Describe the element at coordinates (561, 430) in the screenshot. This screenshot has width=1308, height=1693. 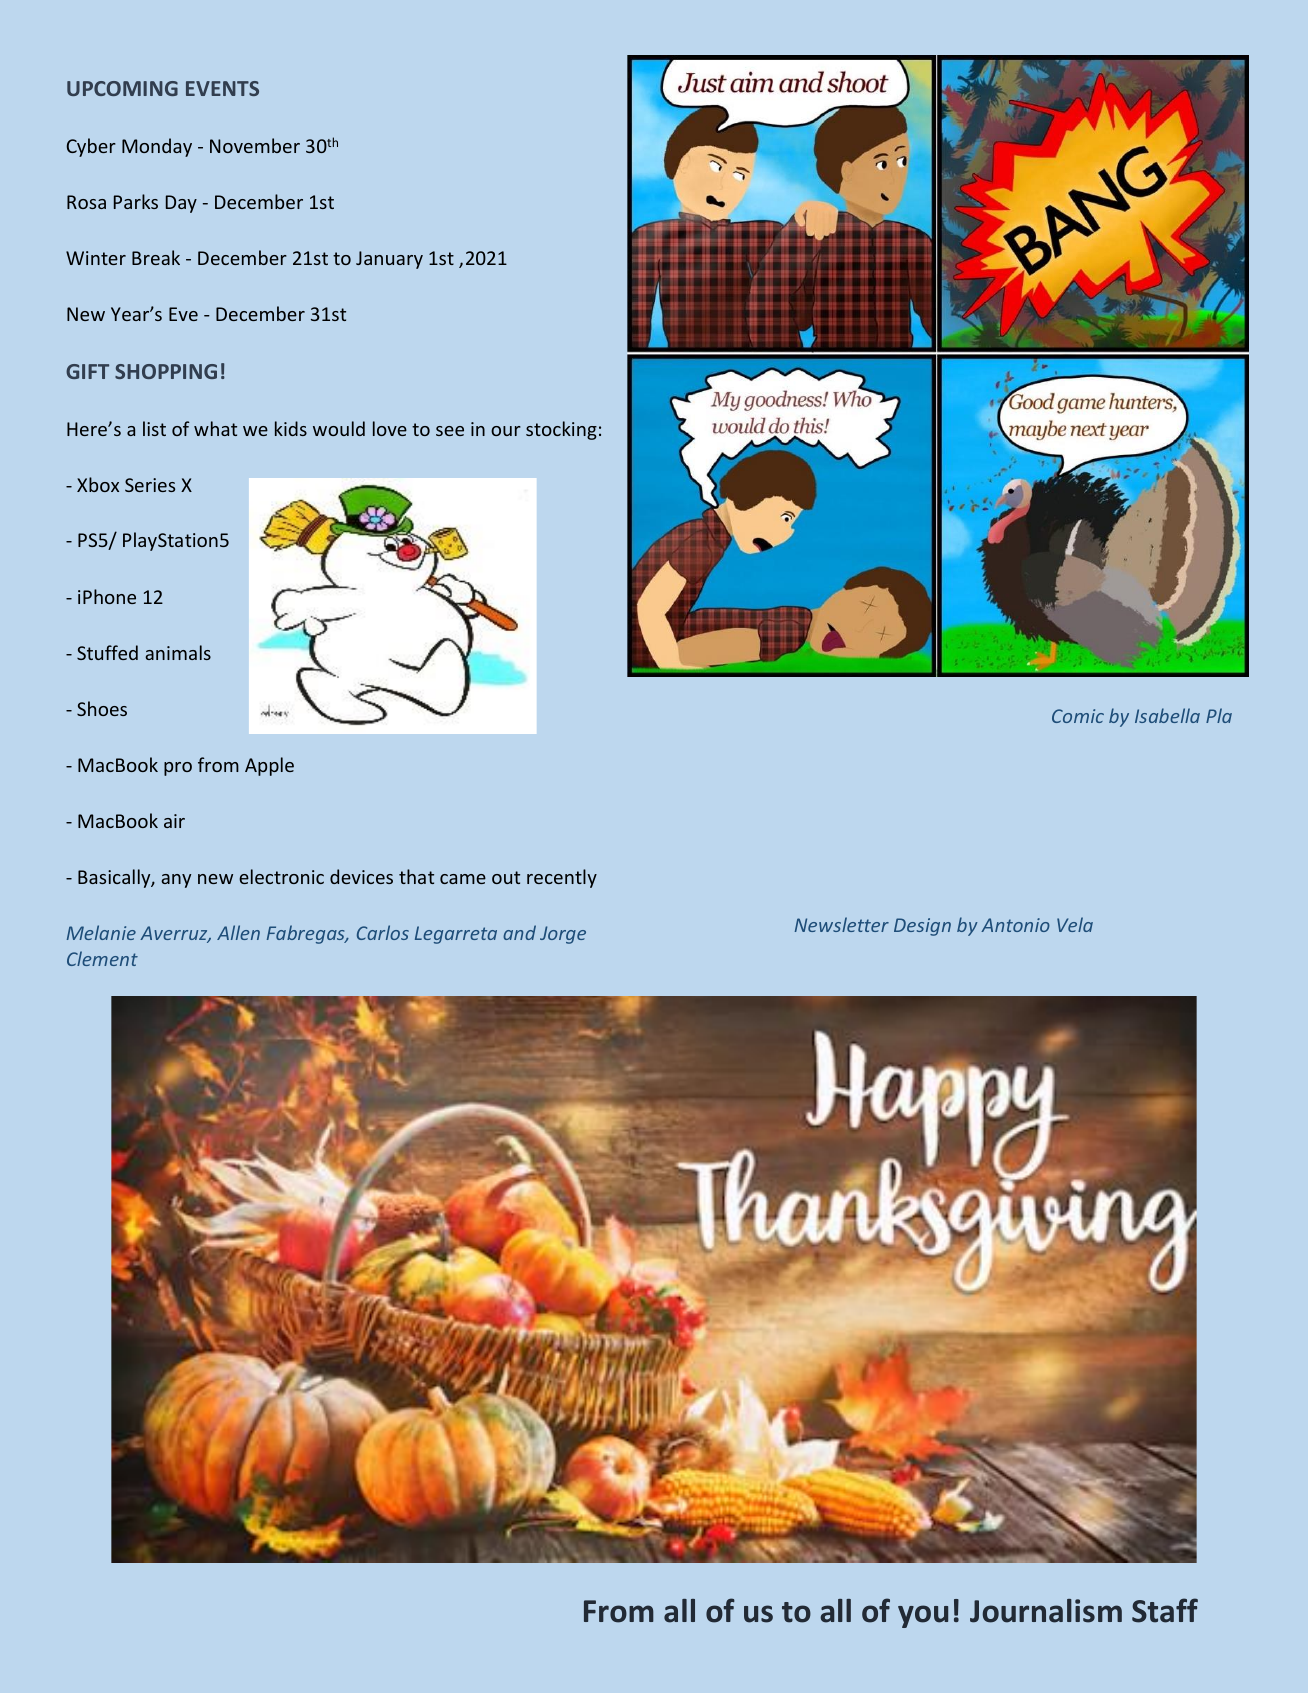
I see `stocking` at that location.
